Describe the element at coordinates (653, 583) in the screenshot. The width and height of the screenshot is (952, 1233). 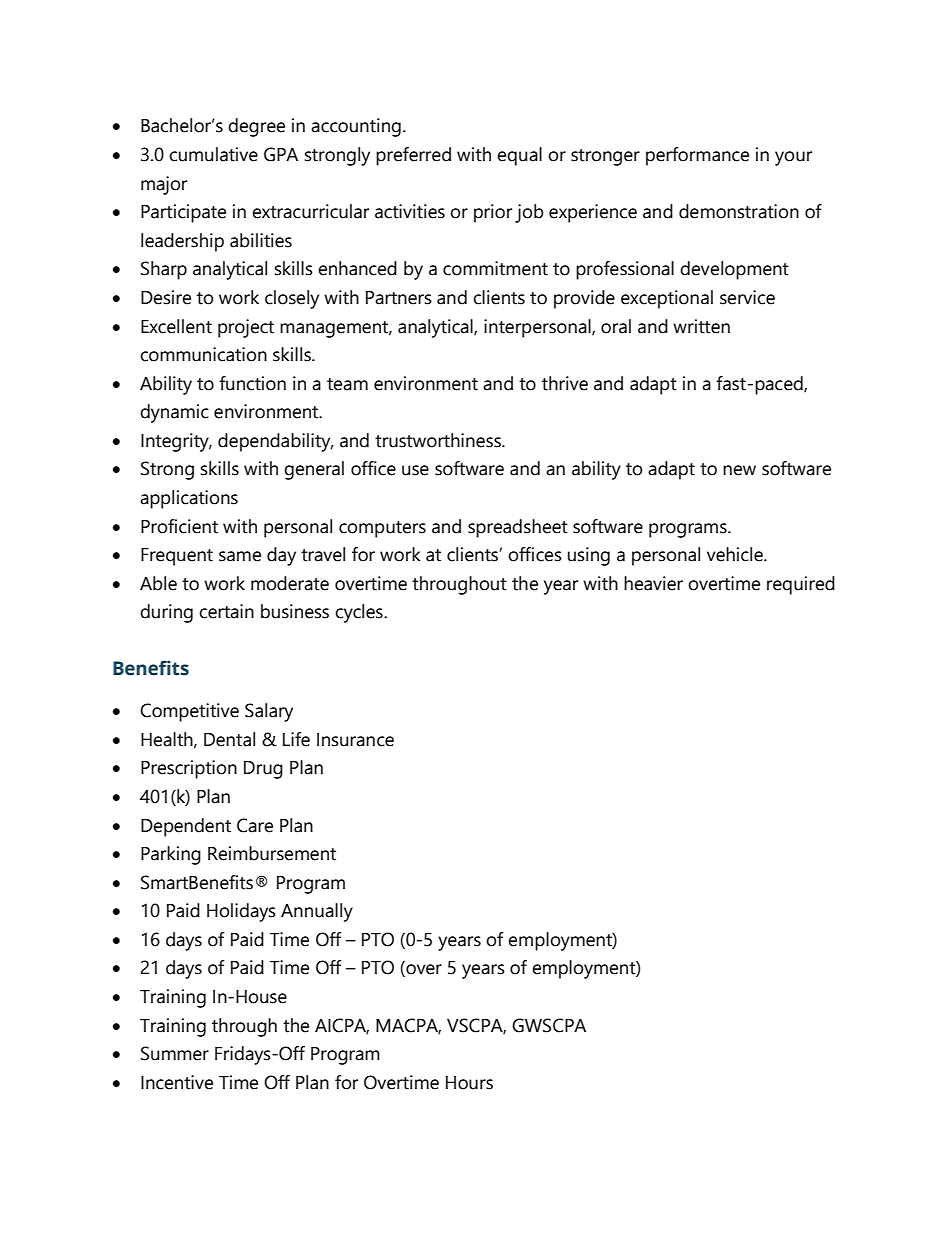
I see `heavier` at that location.
